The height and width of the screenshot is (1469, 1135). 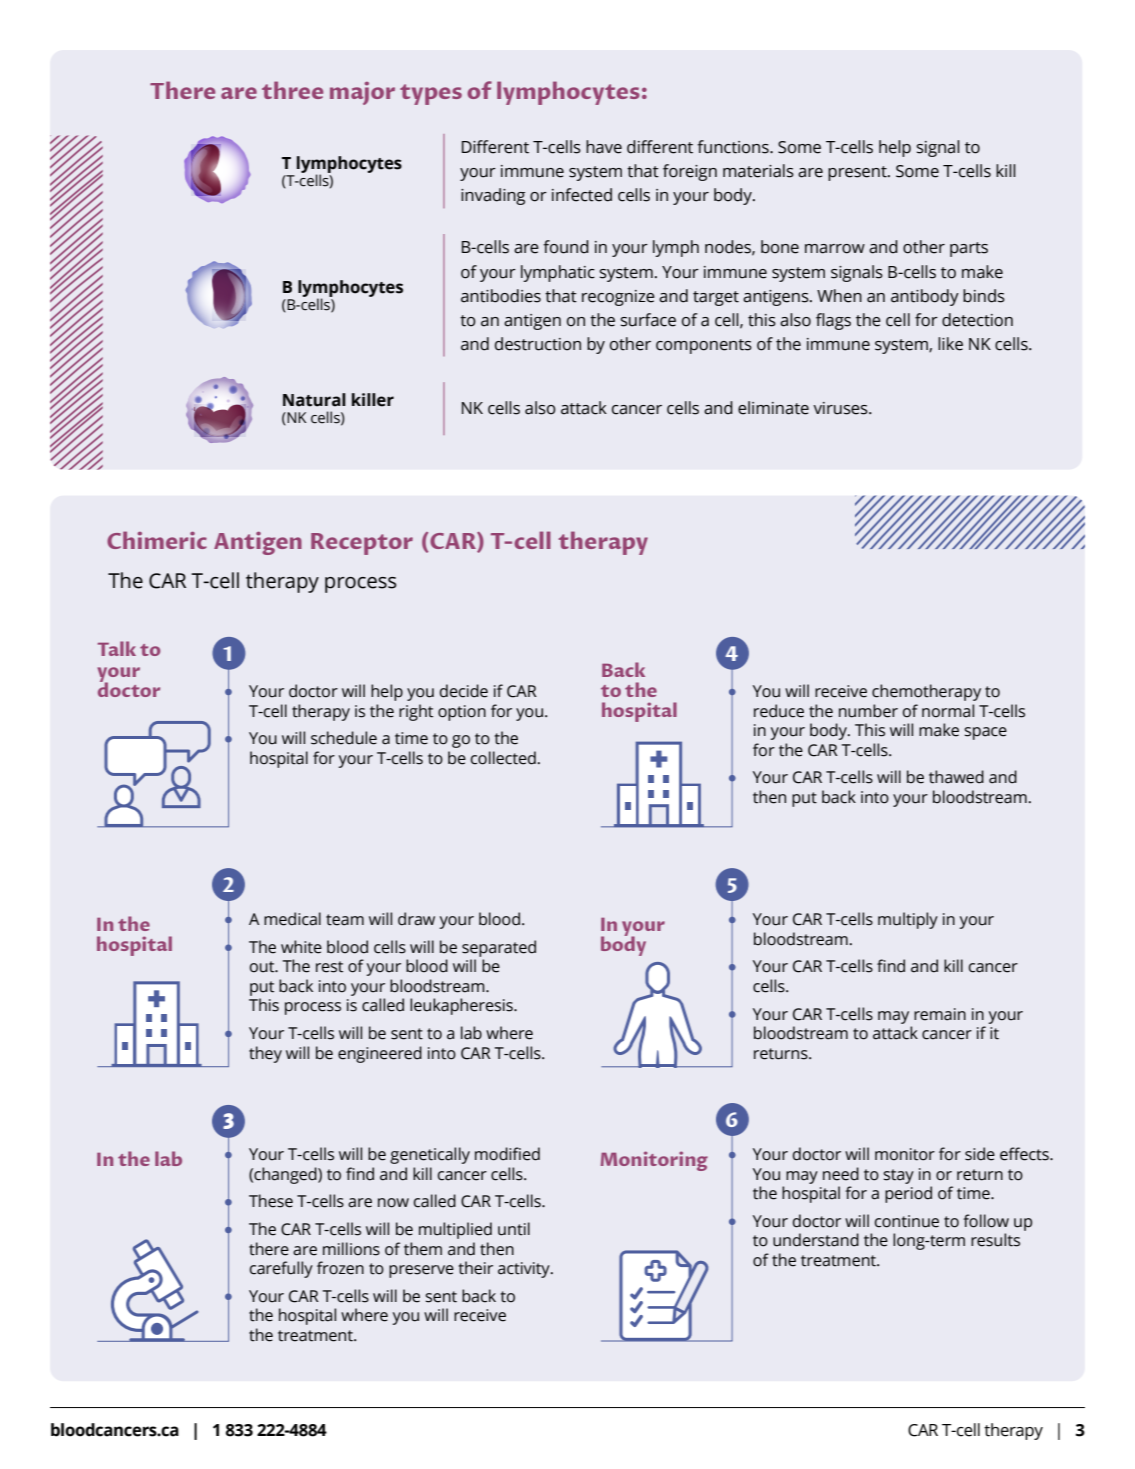 What do you see at coordinates (907, 1221) in the screenshot?
I see `continue` at bounding box center [907, 1221].
